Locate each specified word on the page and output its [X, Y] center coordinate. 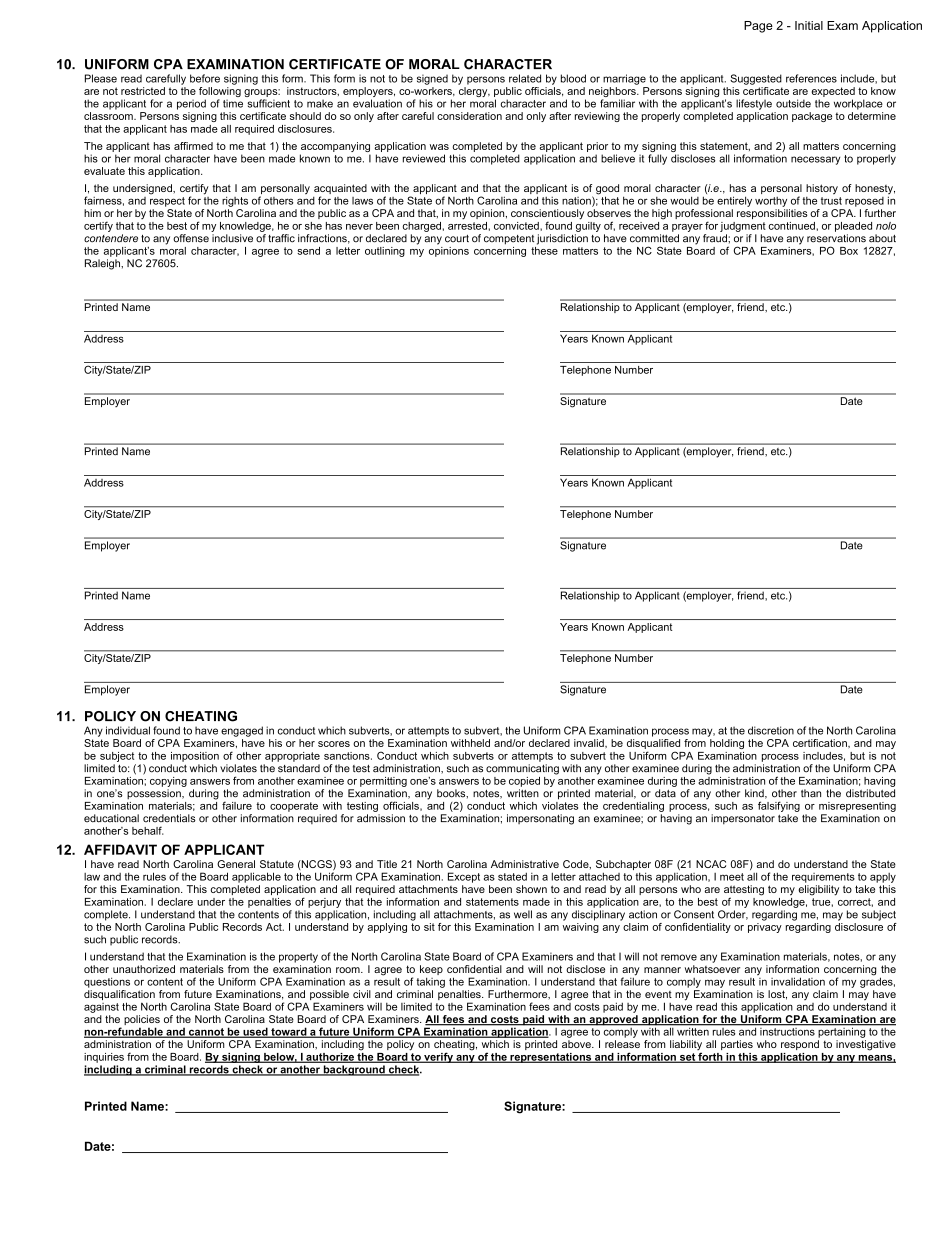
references [811, 78]
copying [168, 782]
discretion [771, 730]
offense [191, 238]
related [525, 78]
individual [128, 730]
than [811, 793]
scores [334, 744]
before [205, 78]
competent [509, 240]
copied [524, 782]
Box [849, 251]
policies [142, 1021]
